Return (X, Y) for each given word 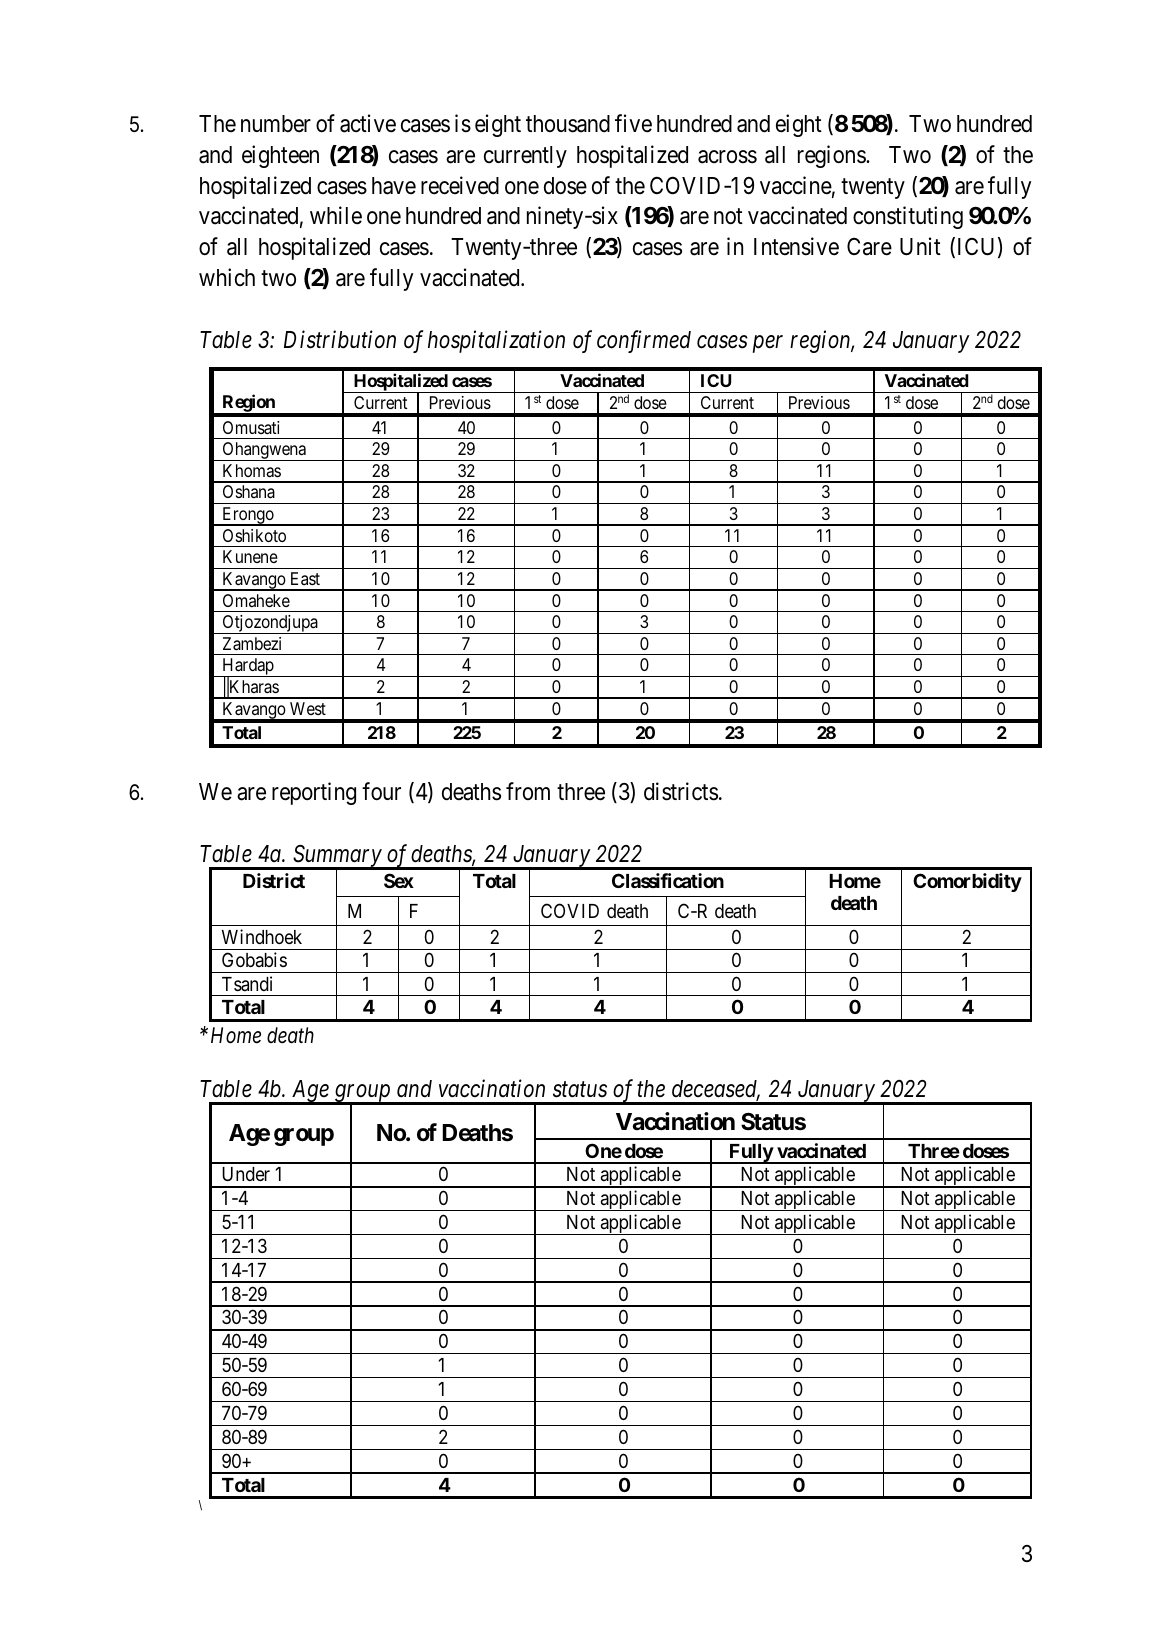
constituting (908, 217)
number (276, 124)
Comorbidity (967, 882)
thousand (568, 124)
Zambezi (252, 644)
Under (246, 1174)
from (528, 791)
